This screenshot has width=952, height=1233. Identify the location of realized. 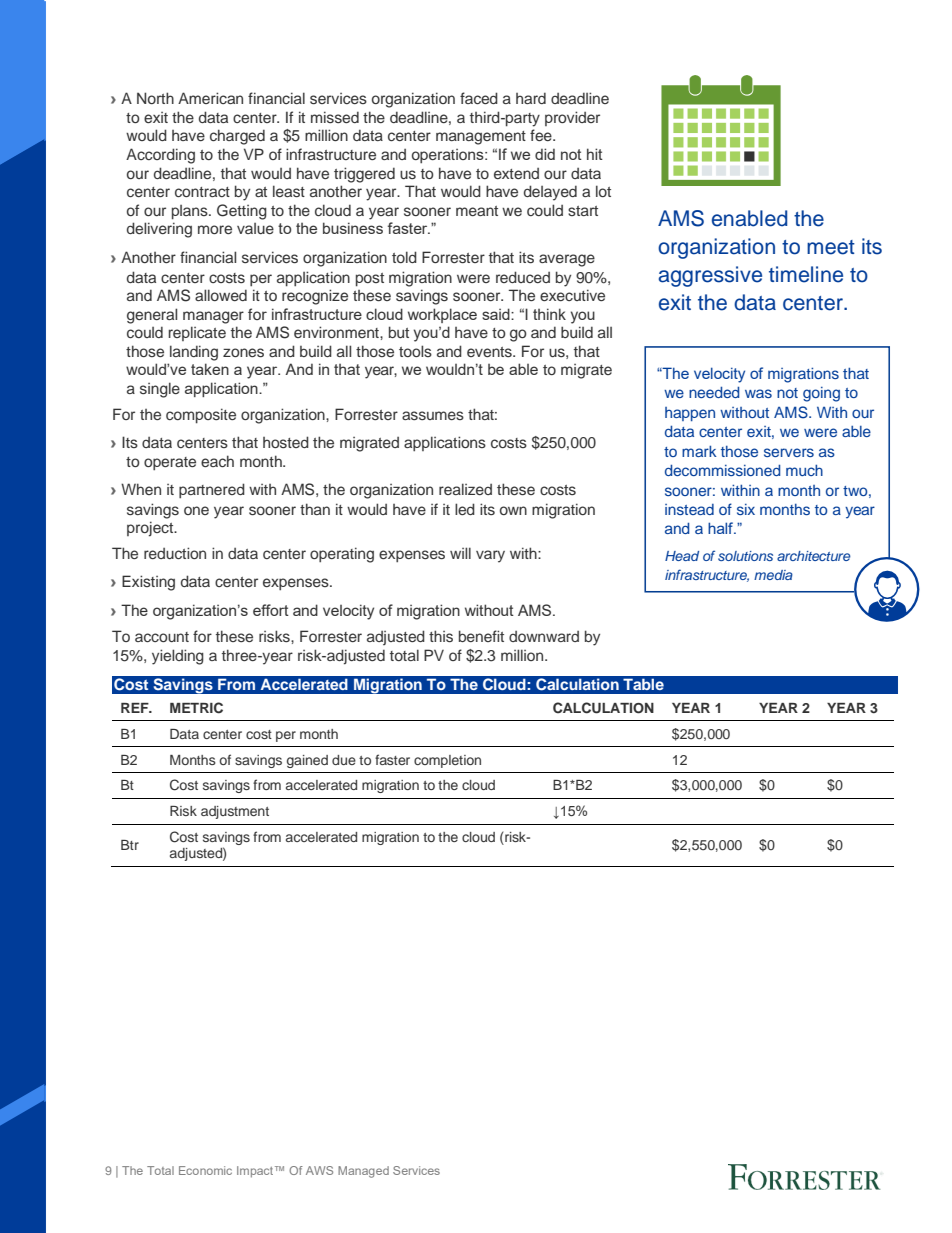
(465, 489).
